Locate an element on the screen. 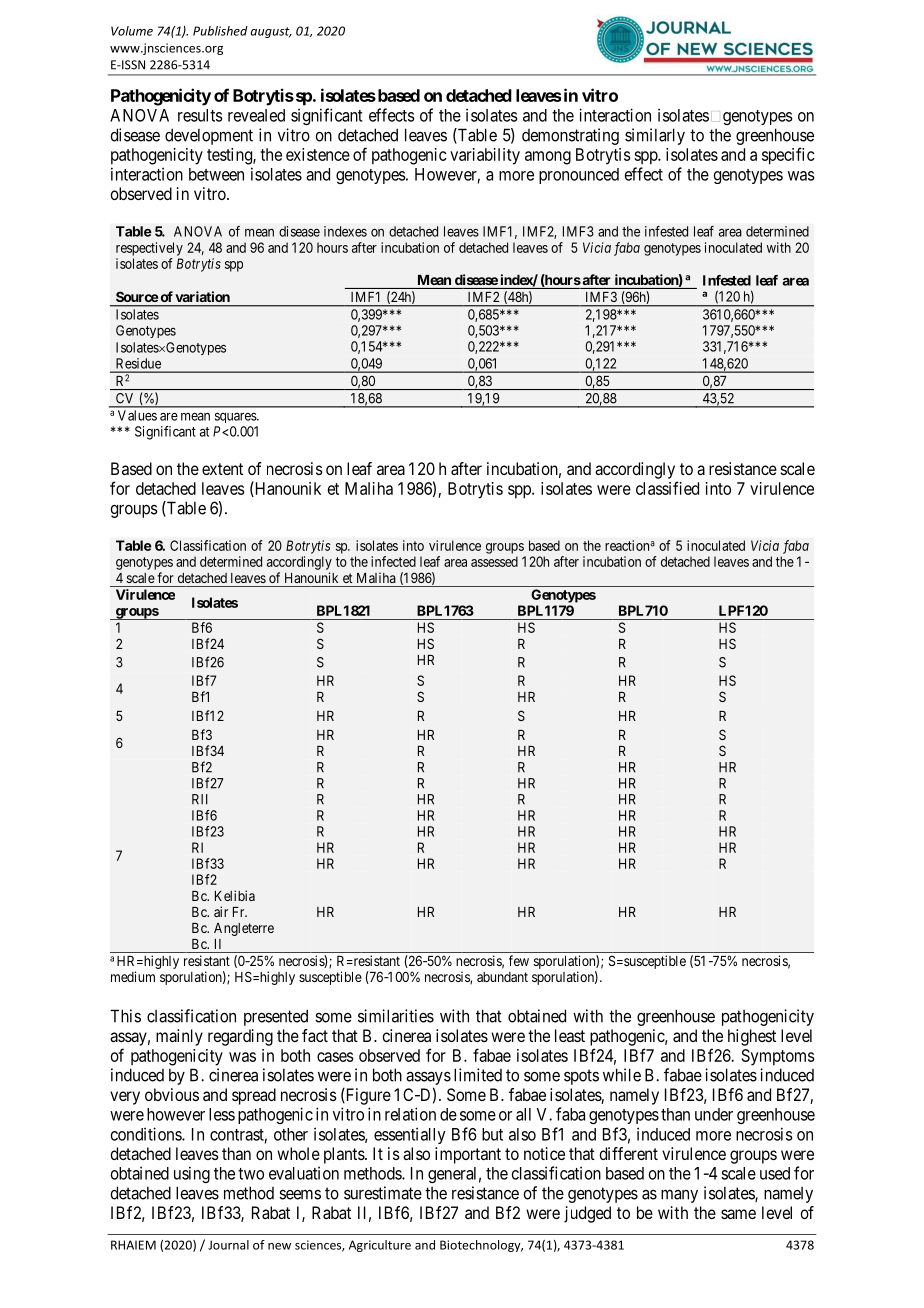 This screenshot has height=1308, width=924. RII is located at coordinates (200, 799).
